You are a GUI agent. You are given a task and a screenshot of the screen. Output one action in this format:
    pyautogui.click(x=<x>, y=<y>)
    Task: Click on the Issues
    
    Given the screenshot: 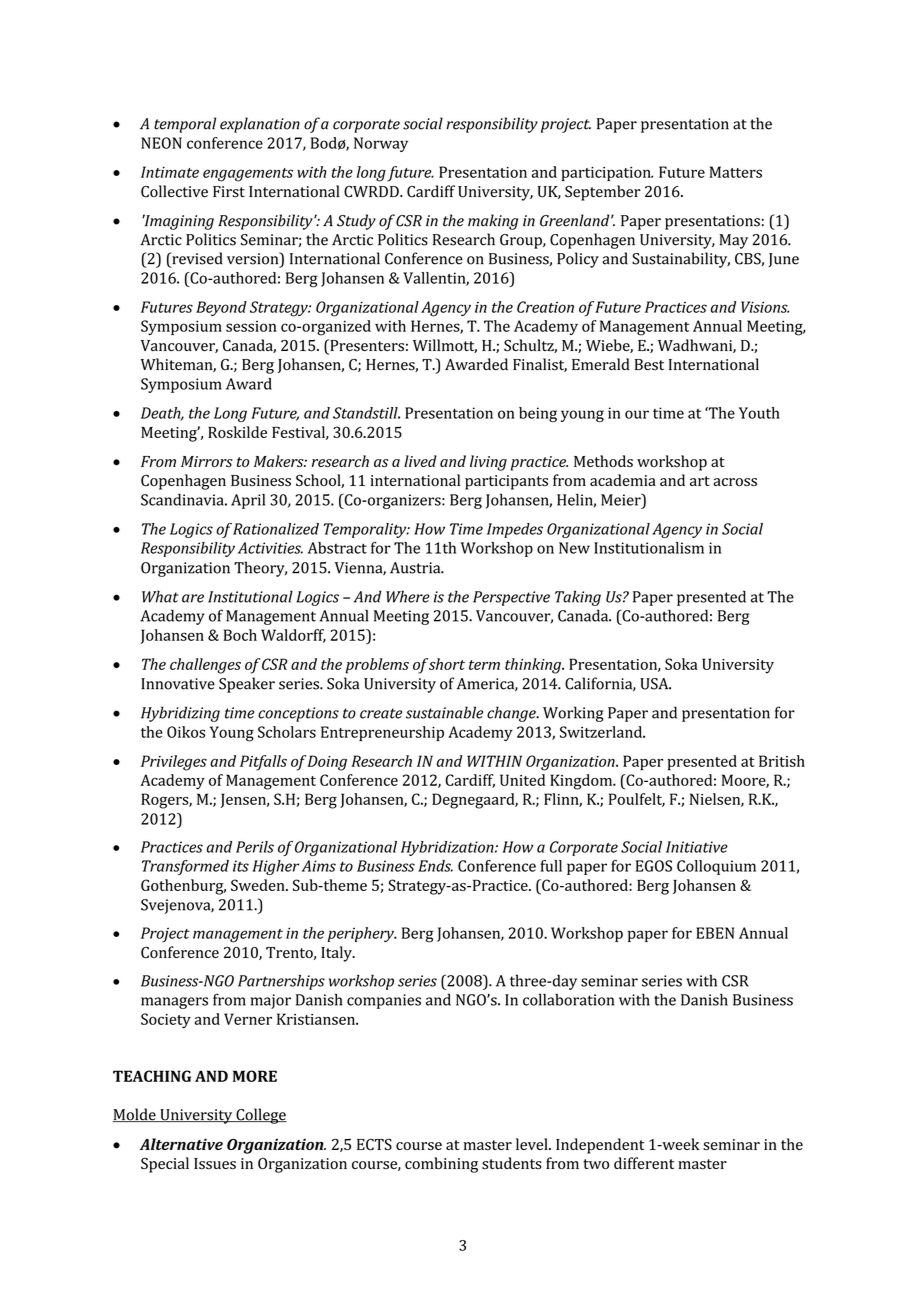 What is the action you would take?
    pyautogui.click(x=215, y=1164)
